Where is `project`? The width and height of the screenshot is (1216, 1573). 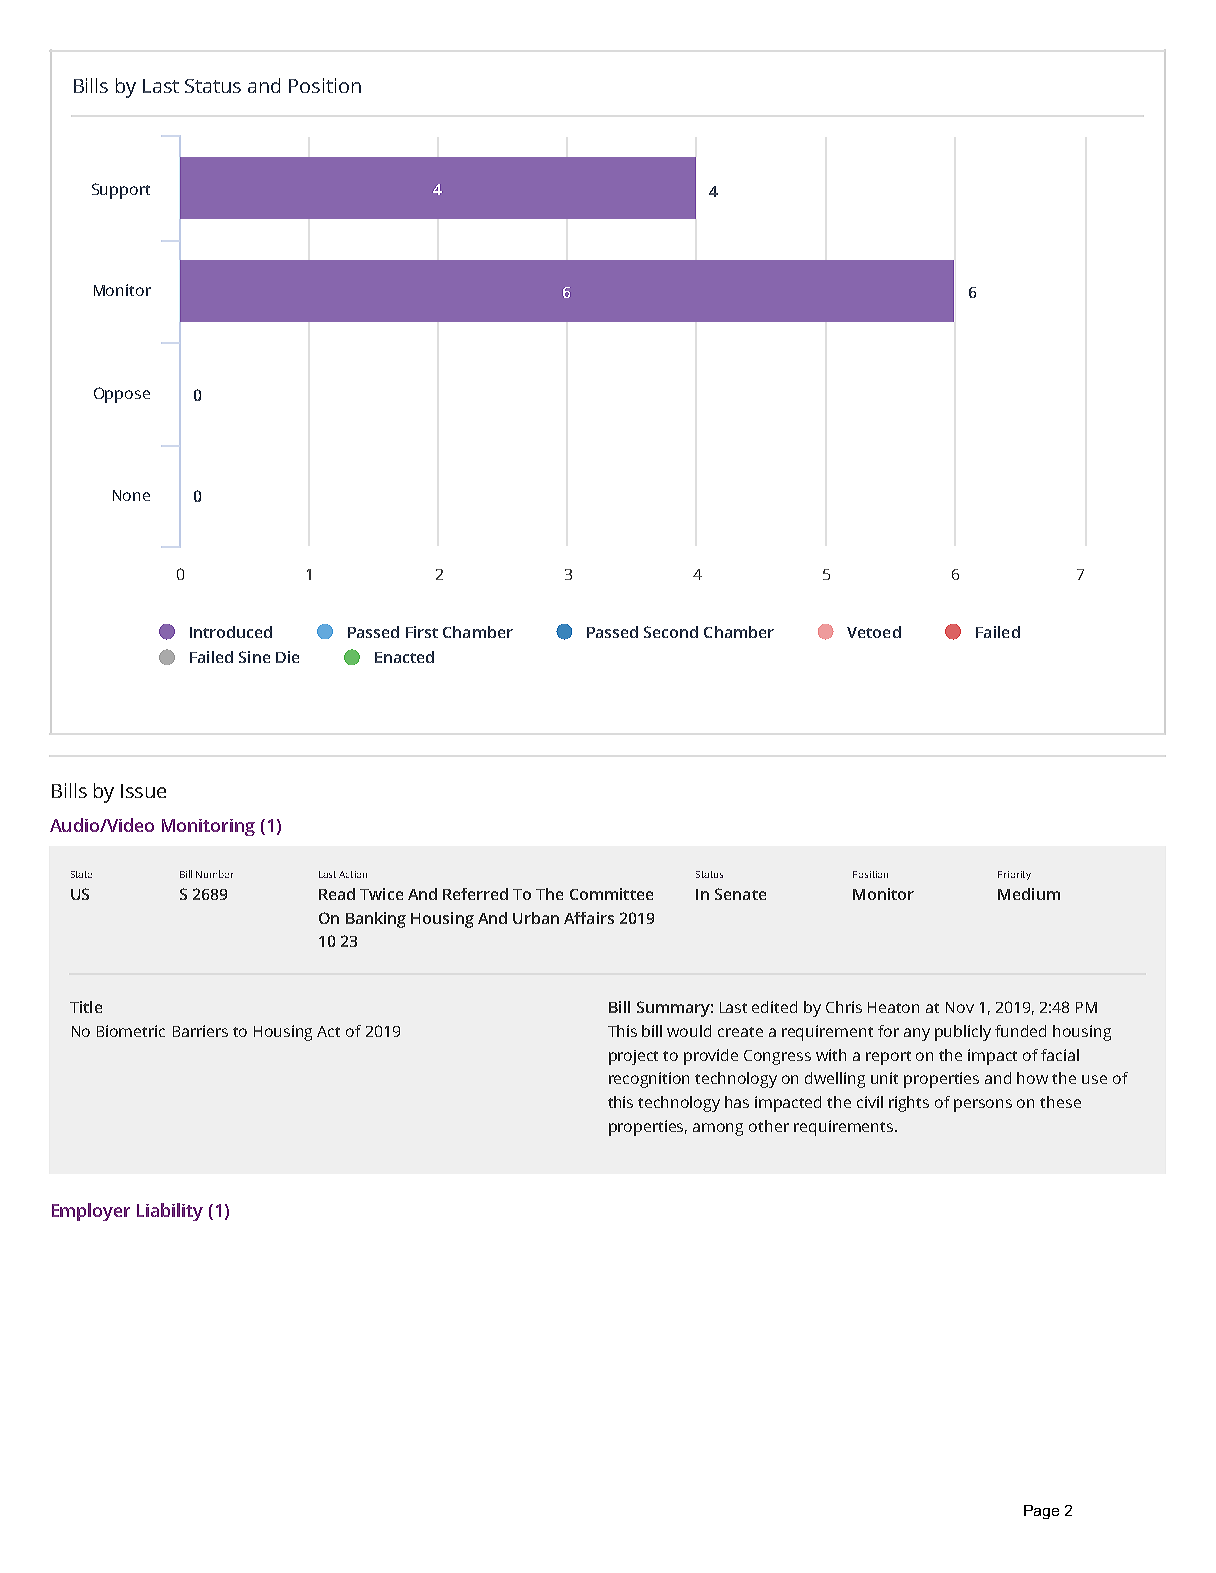 project is located at coordinates (633, 1057).
